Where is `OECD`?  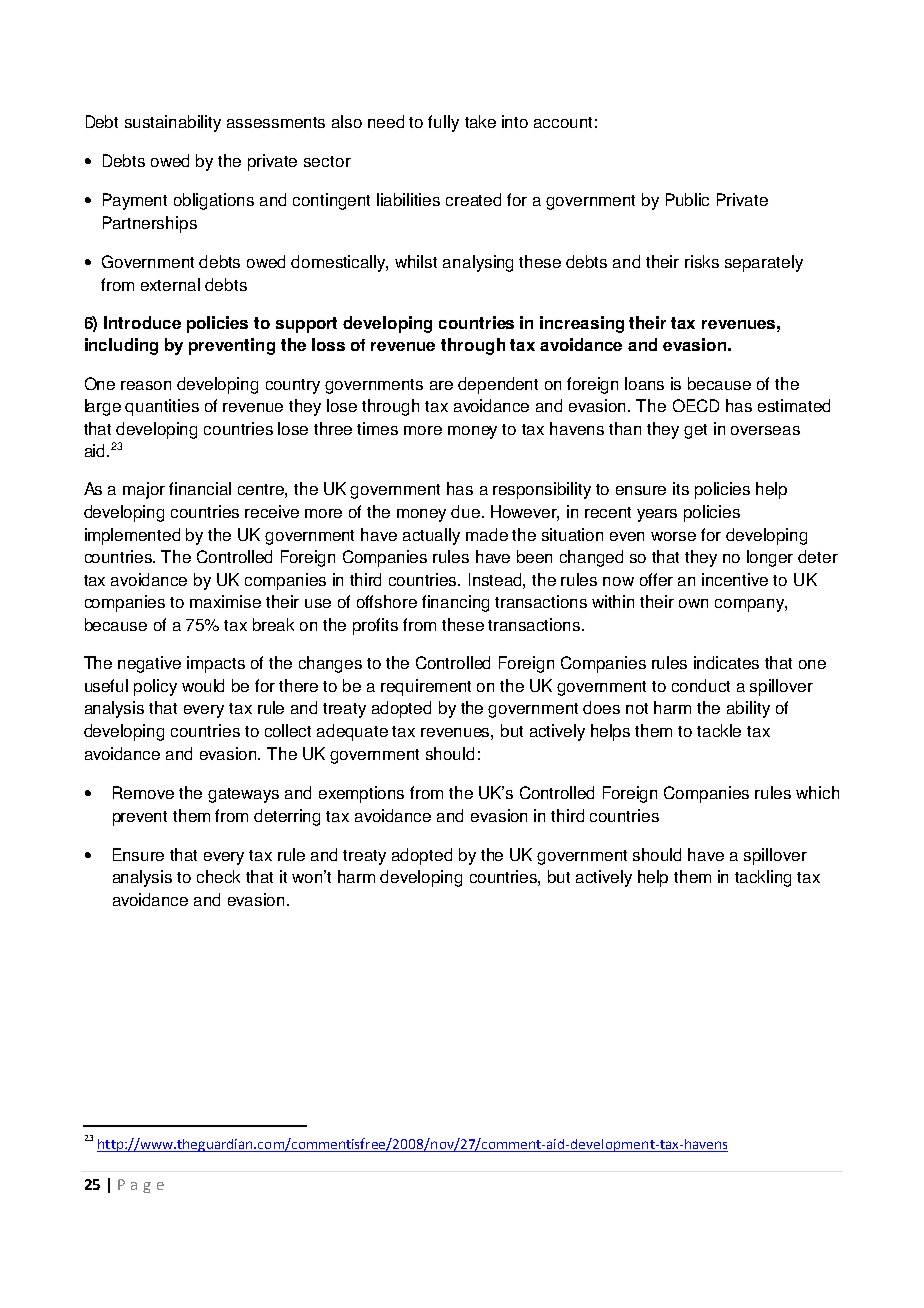
OECD is located at coordinates (696, 405).
